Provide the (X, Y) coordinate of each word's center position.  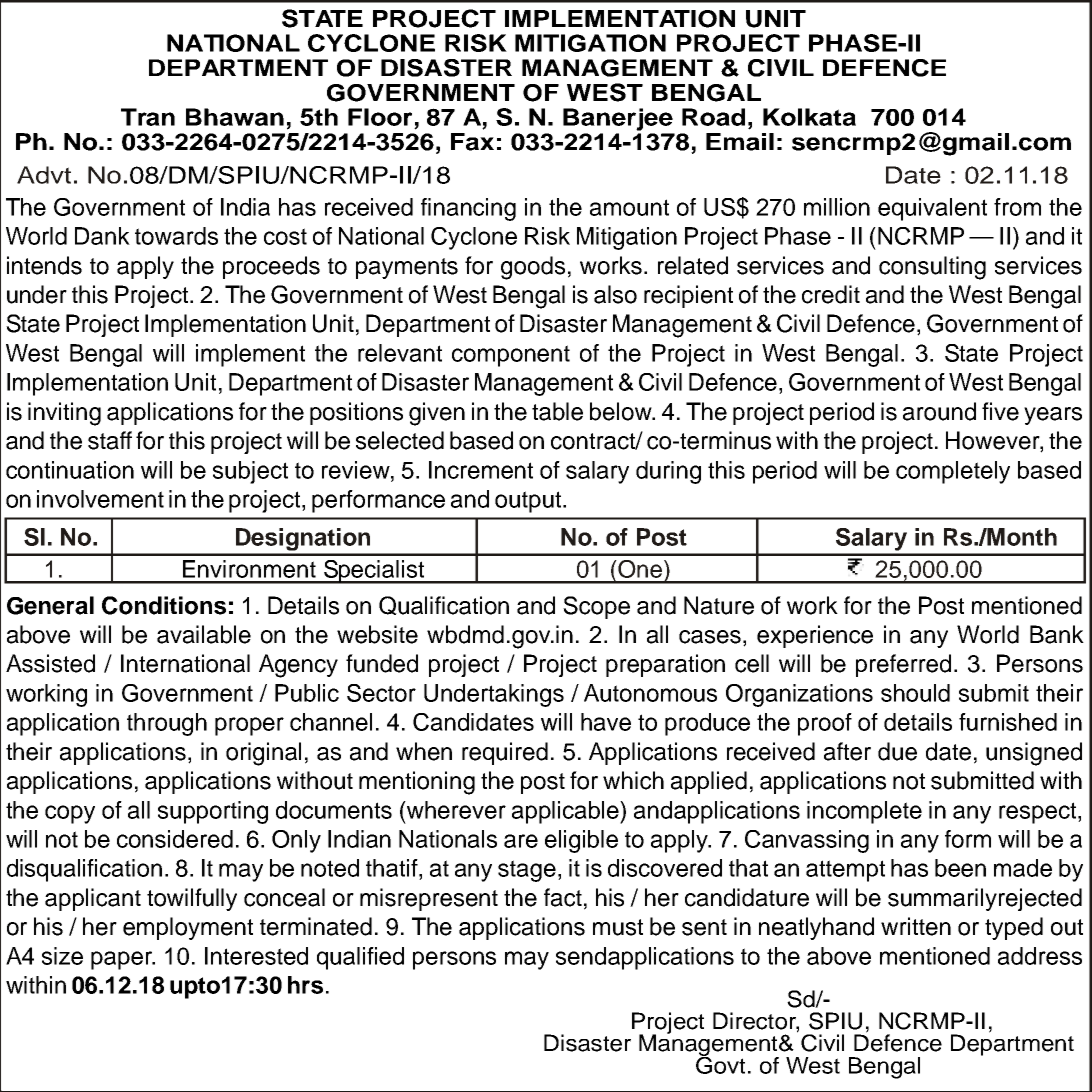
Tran (148, 117)
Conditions (164, 605)
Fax (472, 142)
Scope (596, 607)
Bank (1057, 634)
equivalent (932, 209)
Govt (720, 1064)
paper (123, 960)
